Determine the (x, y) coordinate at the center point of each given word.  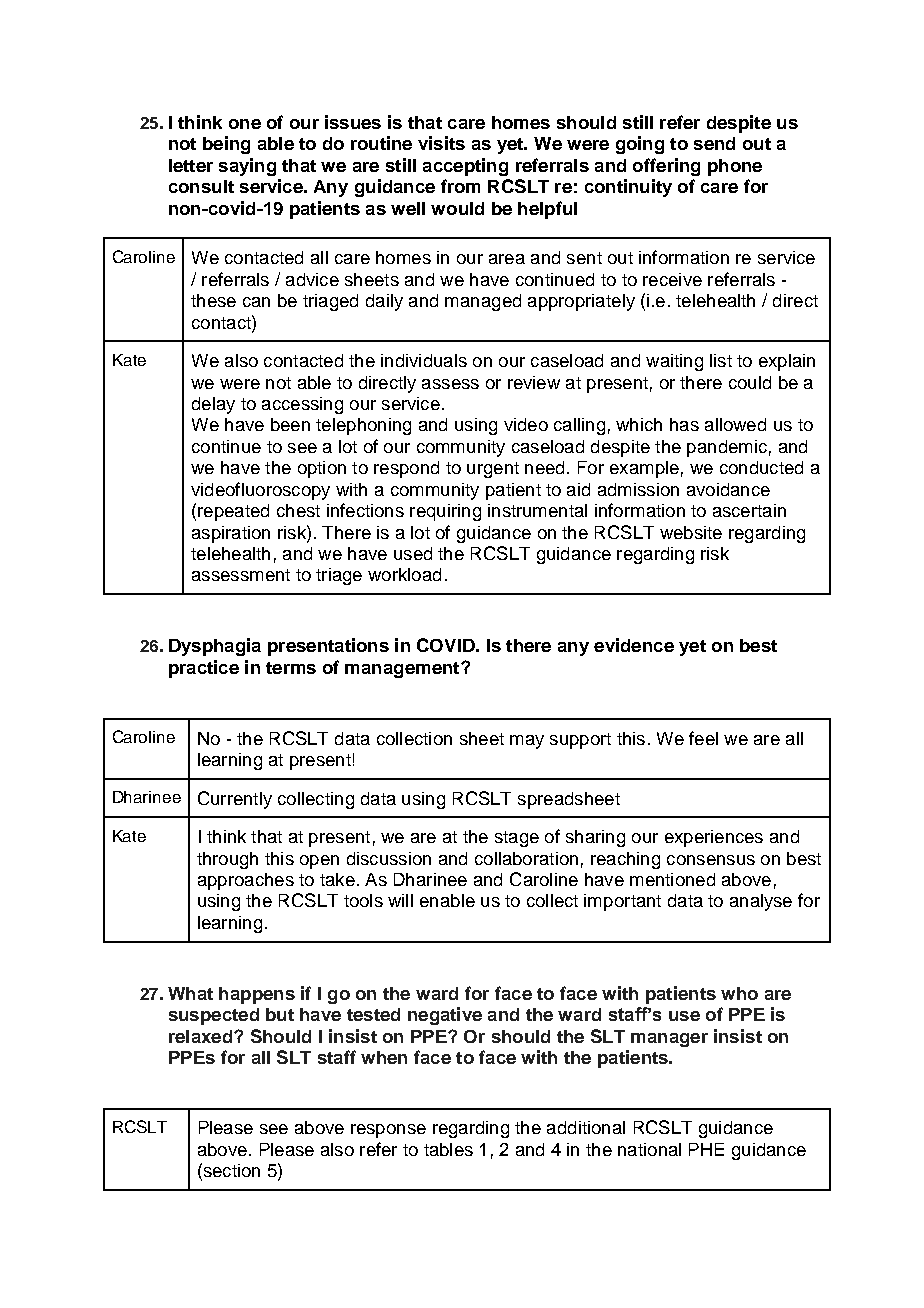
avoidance (728, 489)
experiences (714, 838)
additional (586, 1127)
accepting (465, 167)
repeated (233, 512)
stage (517, 839)
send (714, 143)
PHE (706, 1149)
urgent (493, 470)
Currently (235, 800)
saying (247, 167)
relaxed (200, 1036)
